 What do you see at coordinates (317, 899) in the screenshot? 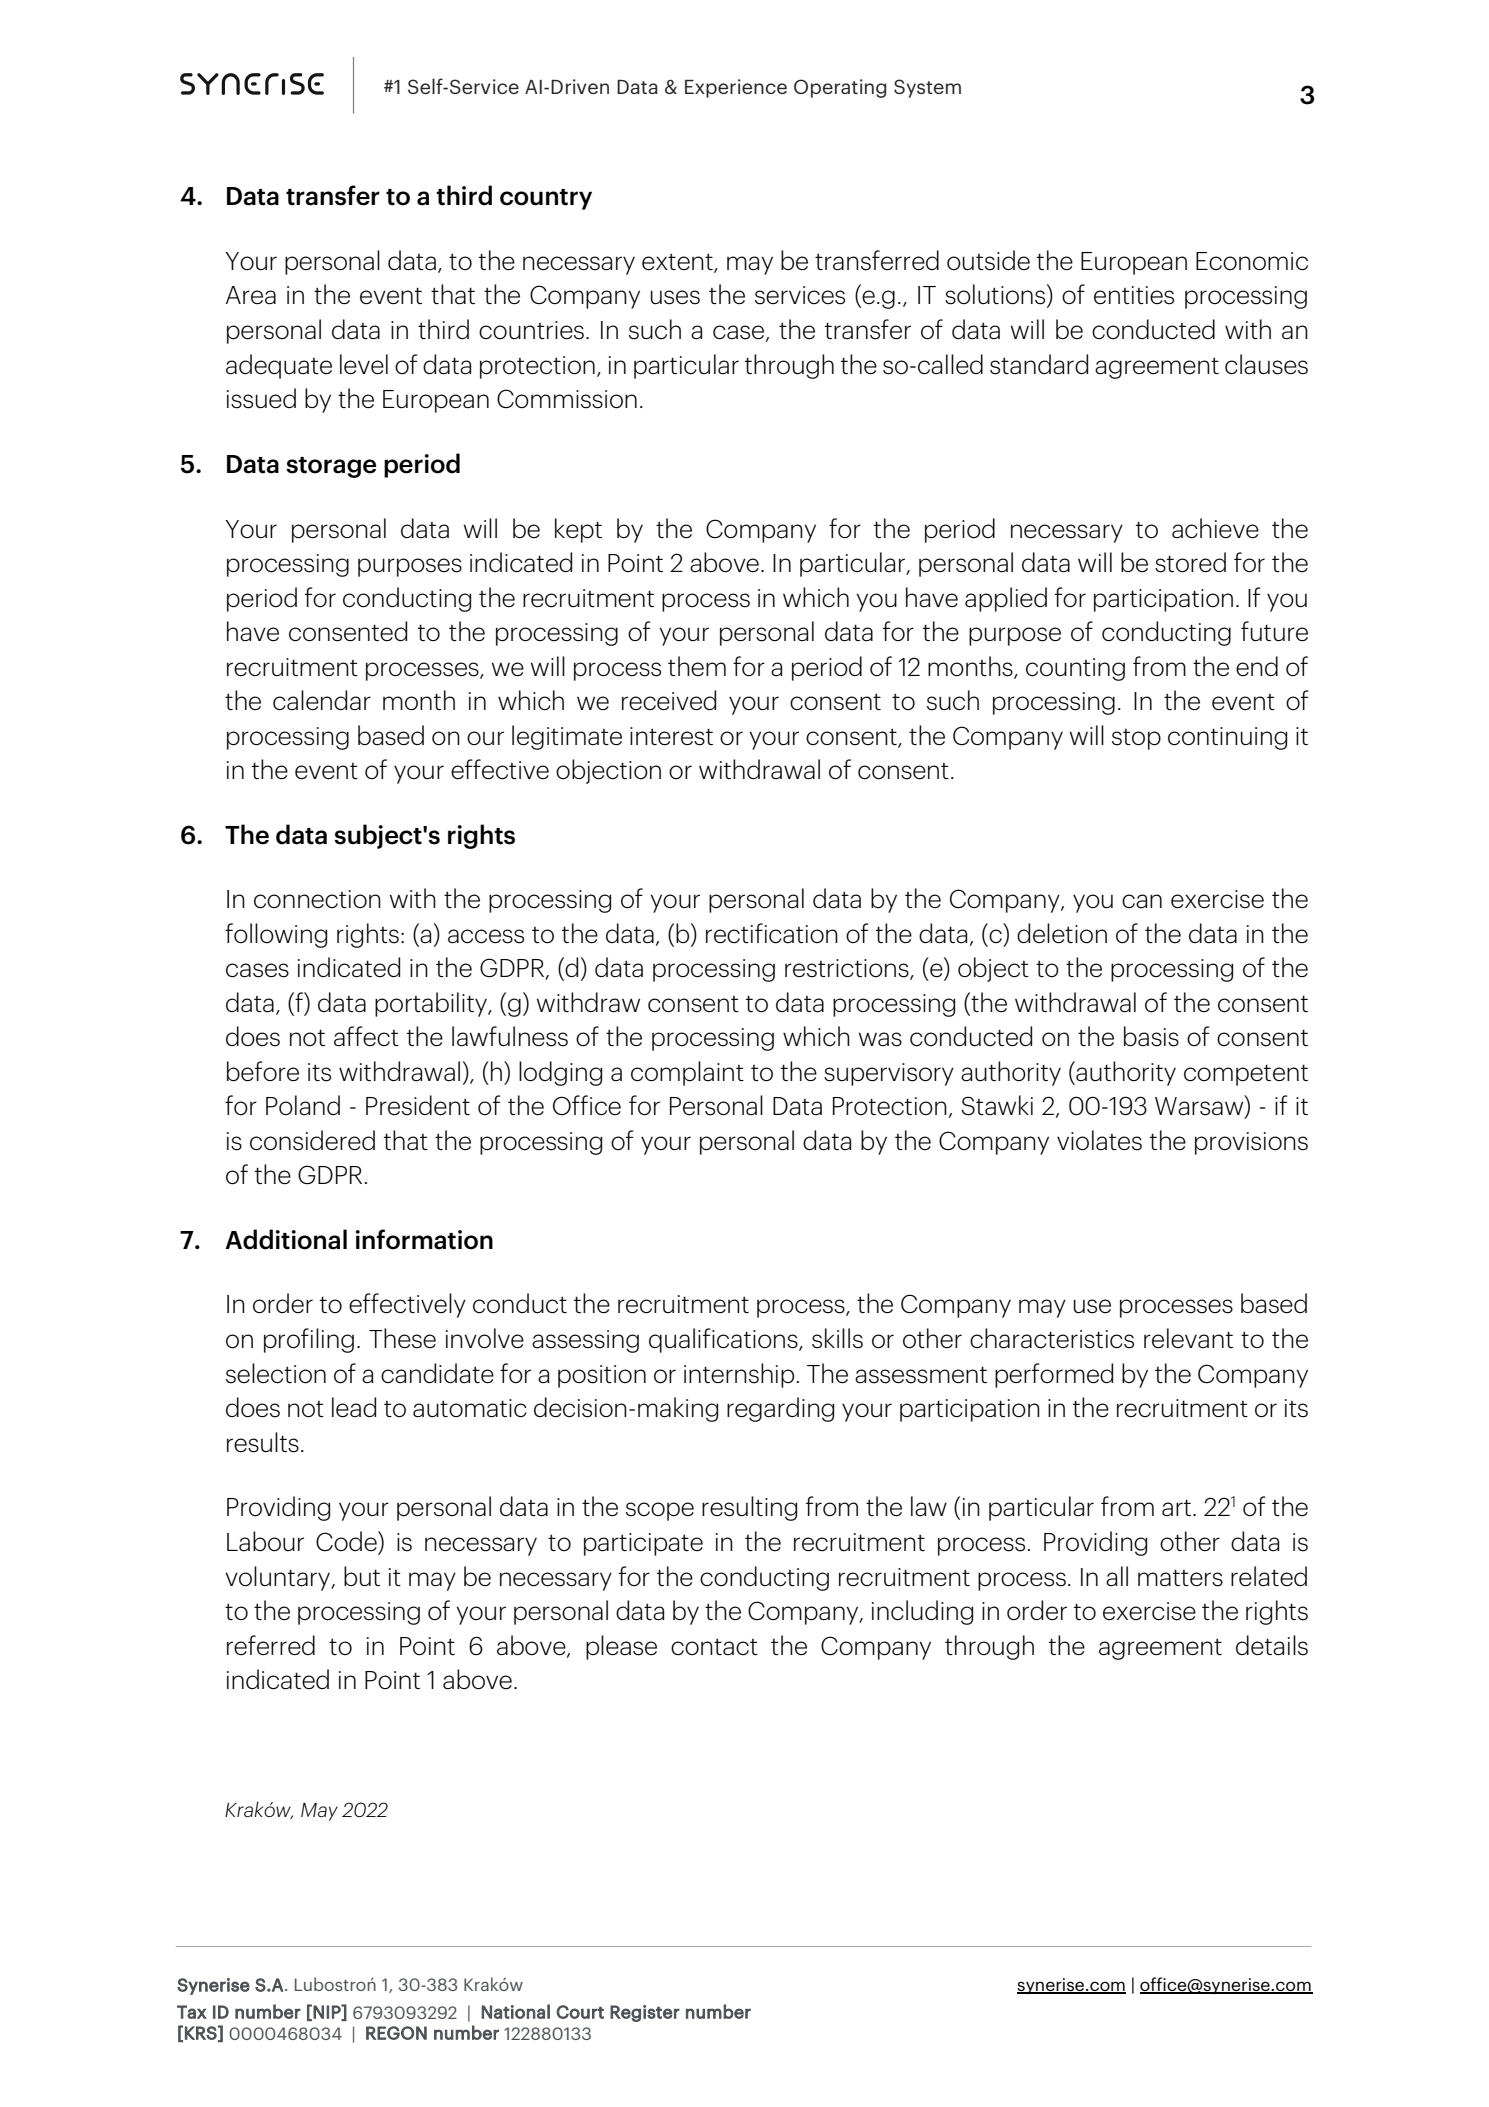
I see `connection` at bounding box center [317, 899].
